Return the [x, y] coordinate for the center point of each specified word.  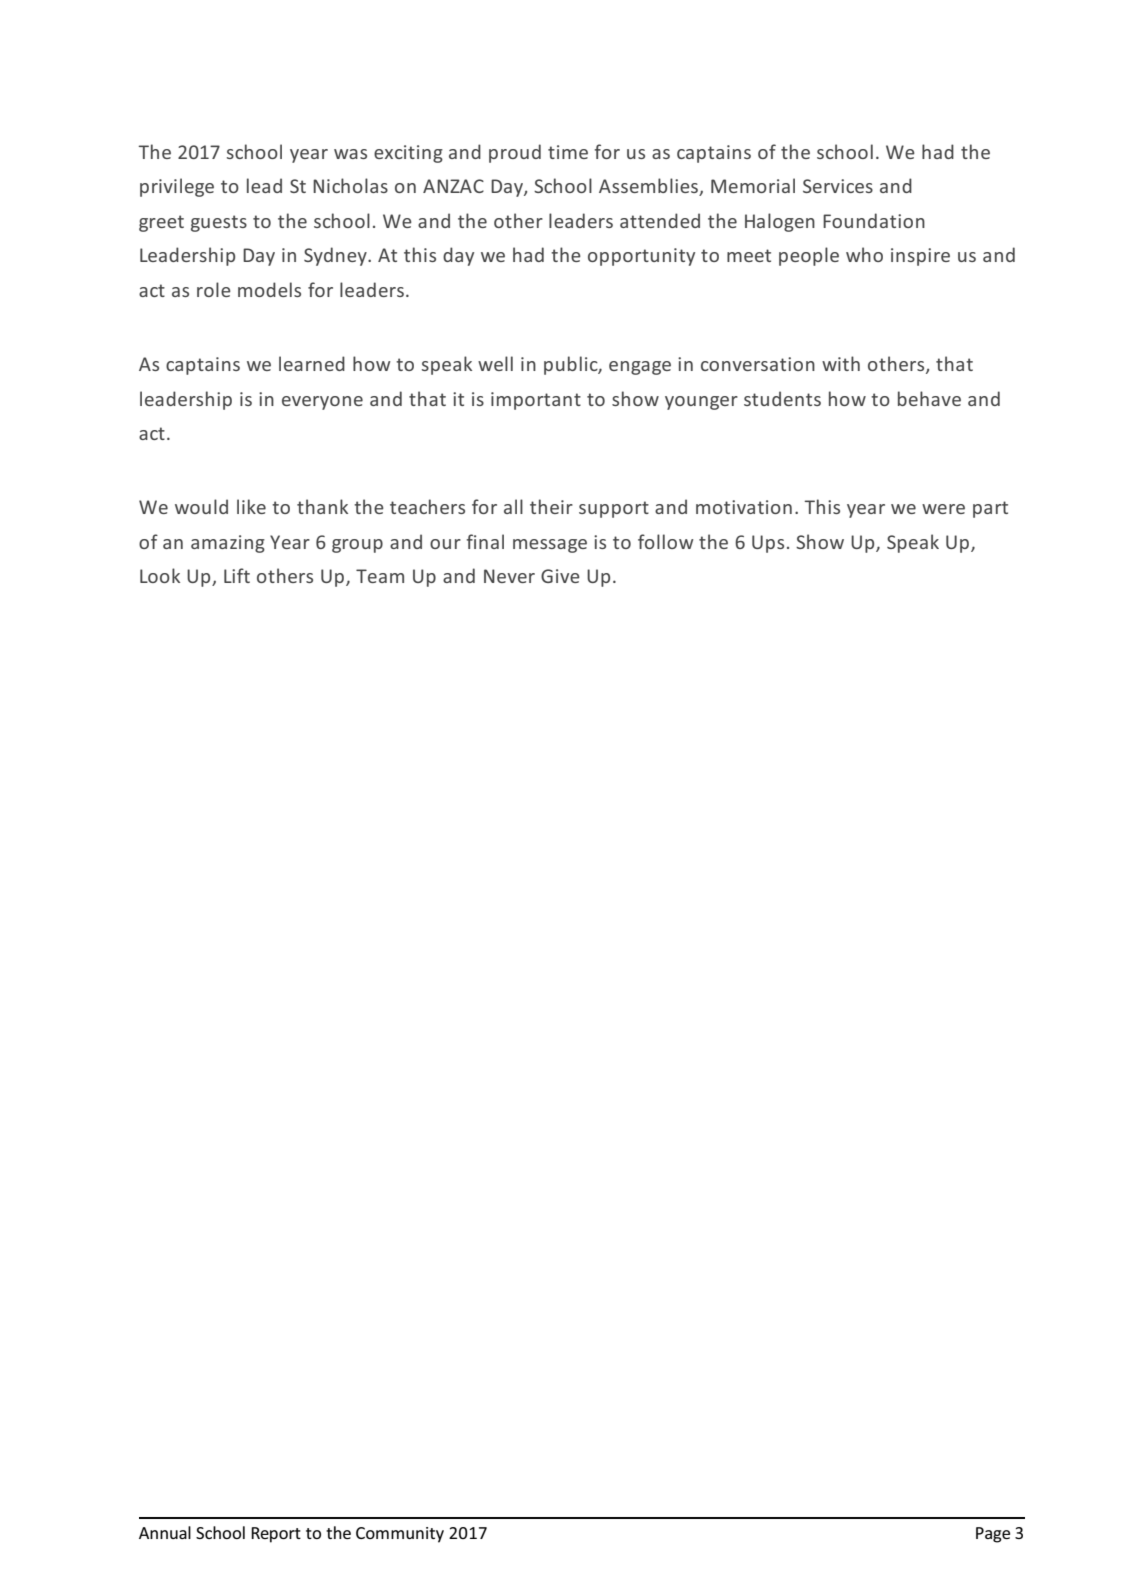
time [568, 152]
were [943, 509]
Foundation [874, 220]
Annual [165, 1532]
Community [400, 1535]
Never [509, 576]
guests [219, 223]
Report [276, 1535]
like [251, 506]
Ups [768, 544]
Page [993, 1535]
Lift [237, 575]
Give [560, 576]
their [551, 506]
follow [666, 541]
